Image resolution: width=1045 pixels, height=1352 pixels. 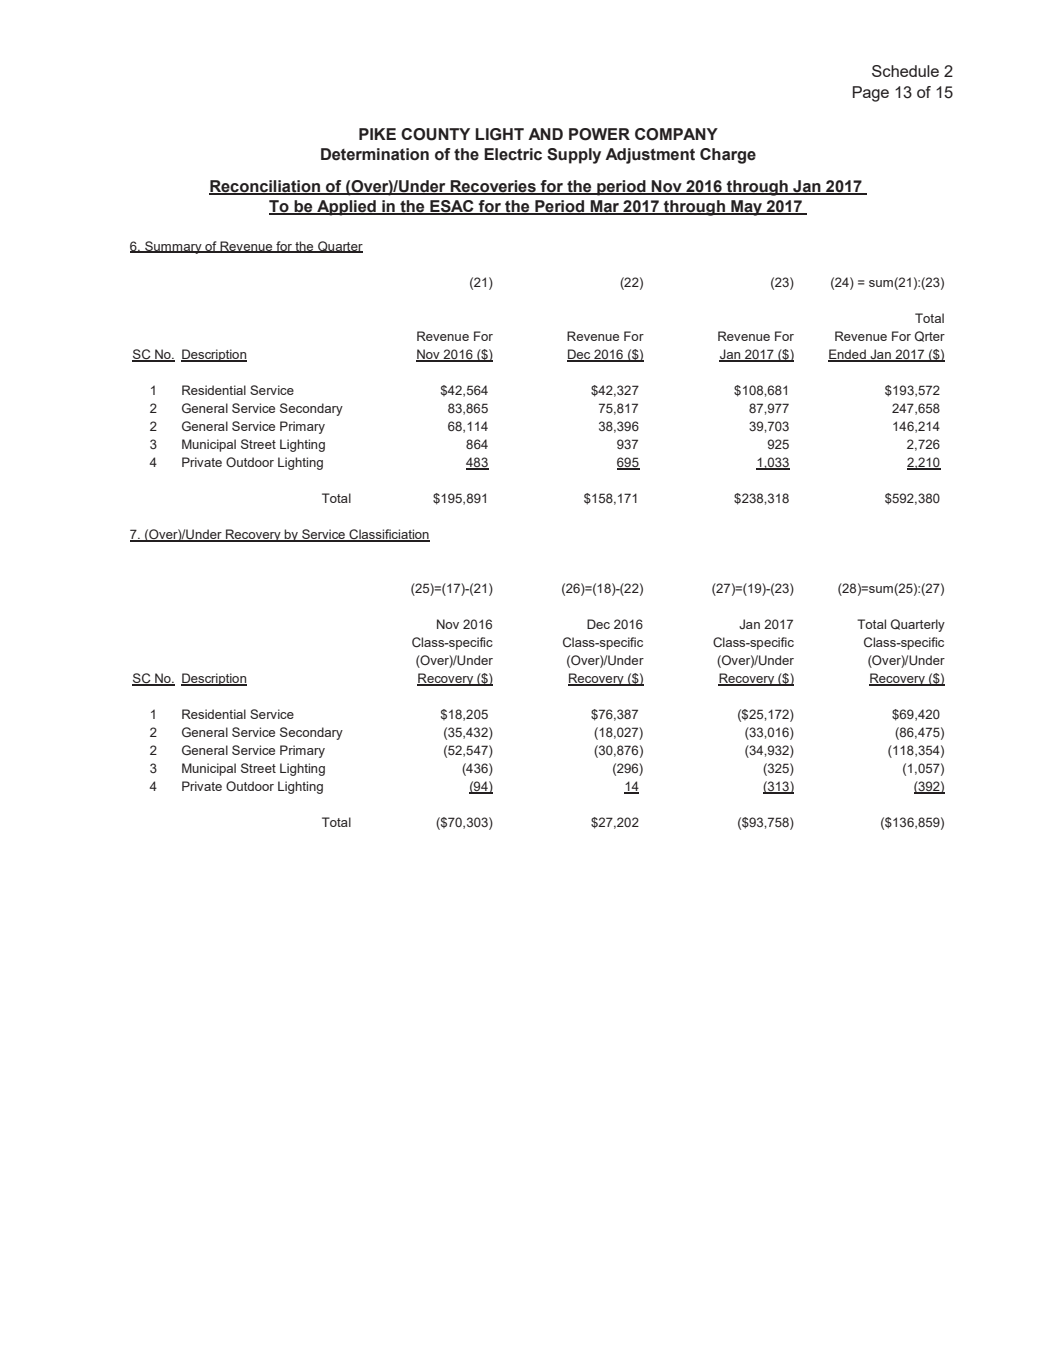 What do you see at coordinates (747, 208) in the image?
I see `May` at bounding box center [747, 208].
